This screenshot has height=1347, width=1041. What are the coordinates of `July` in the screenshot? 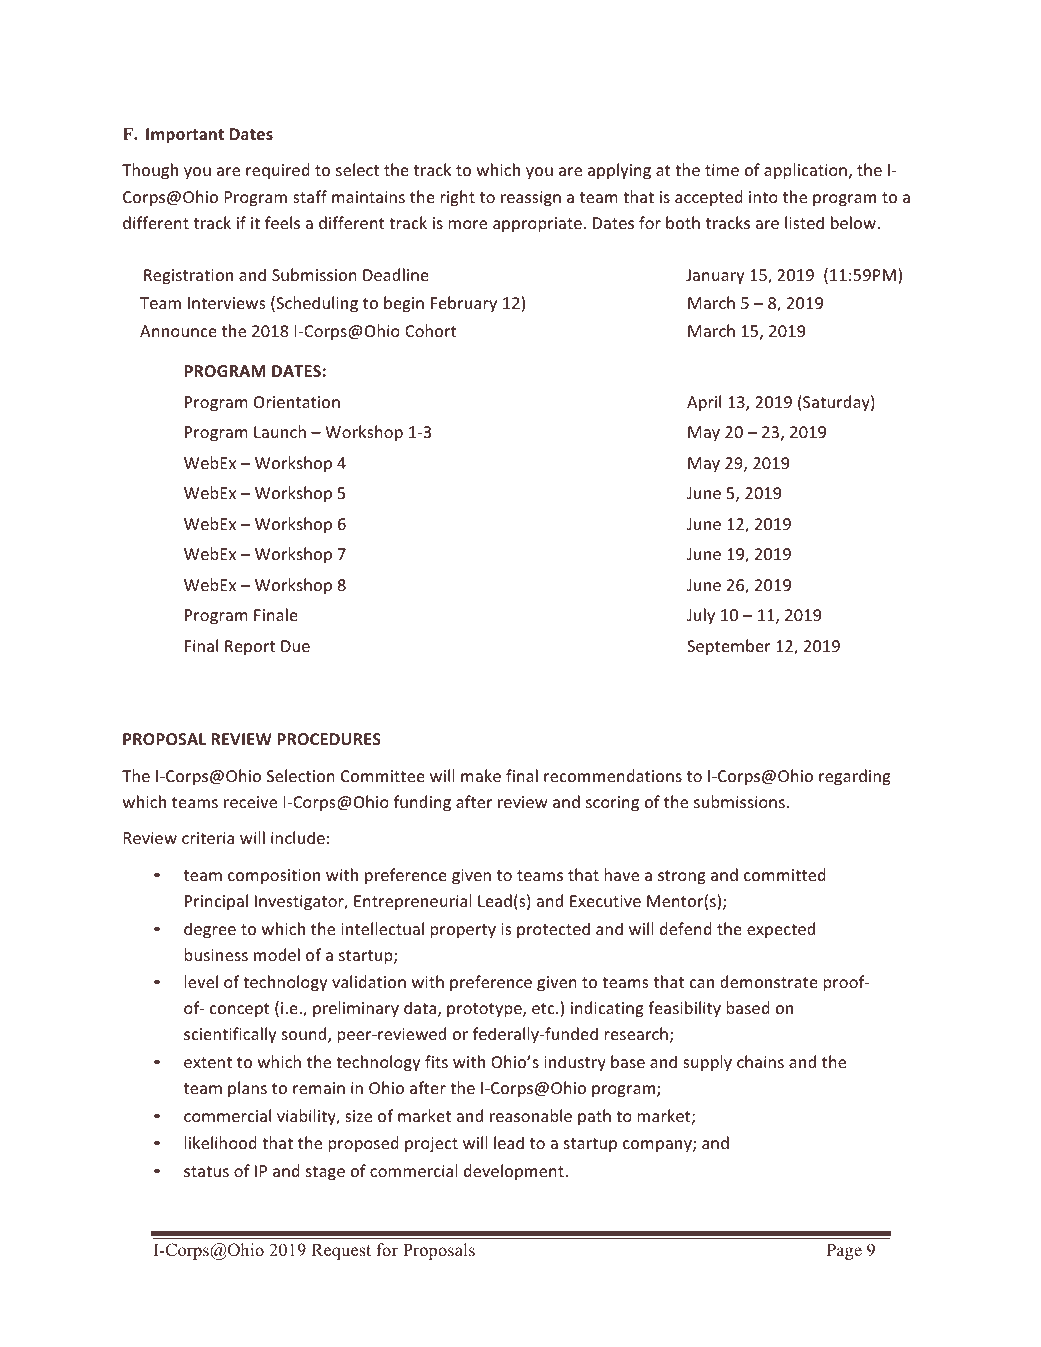 It's located at (701, 616).
